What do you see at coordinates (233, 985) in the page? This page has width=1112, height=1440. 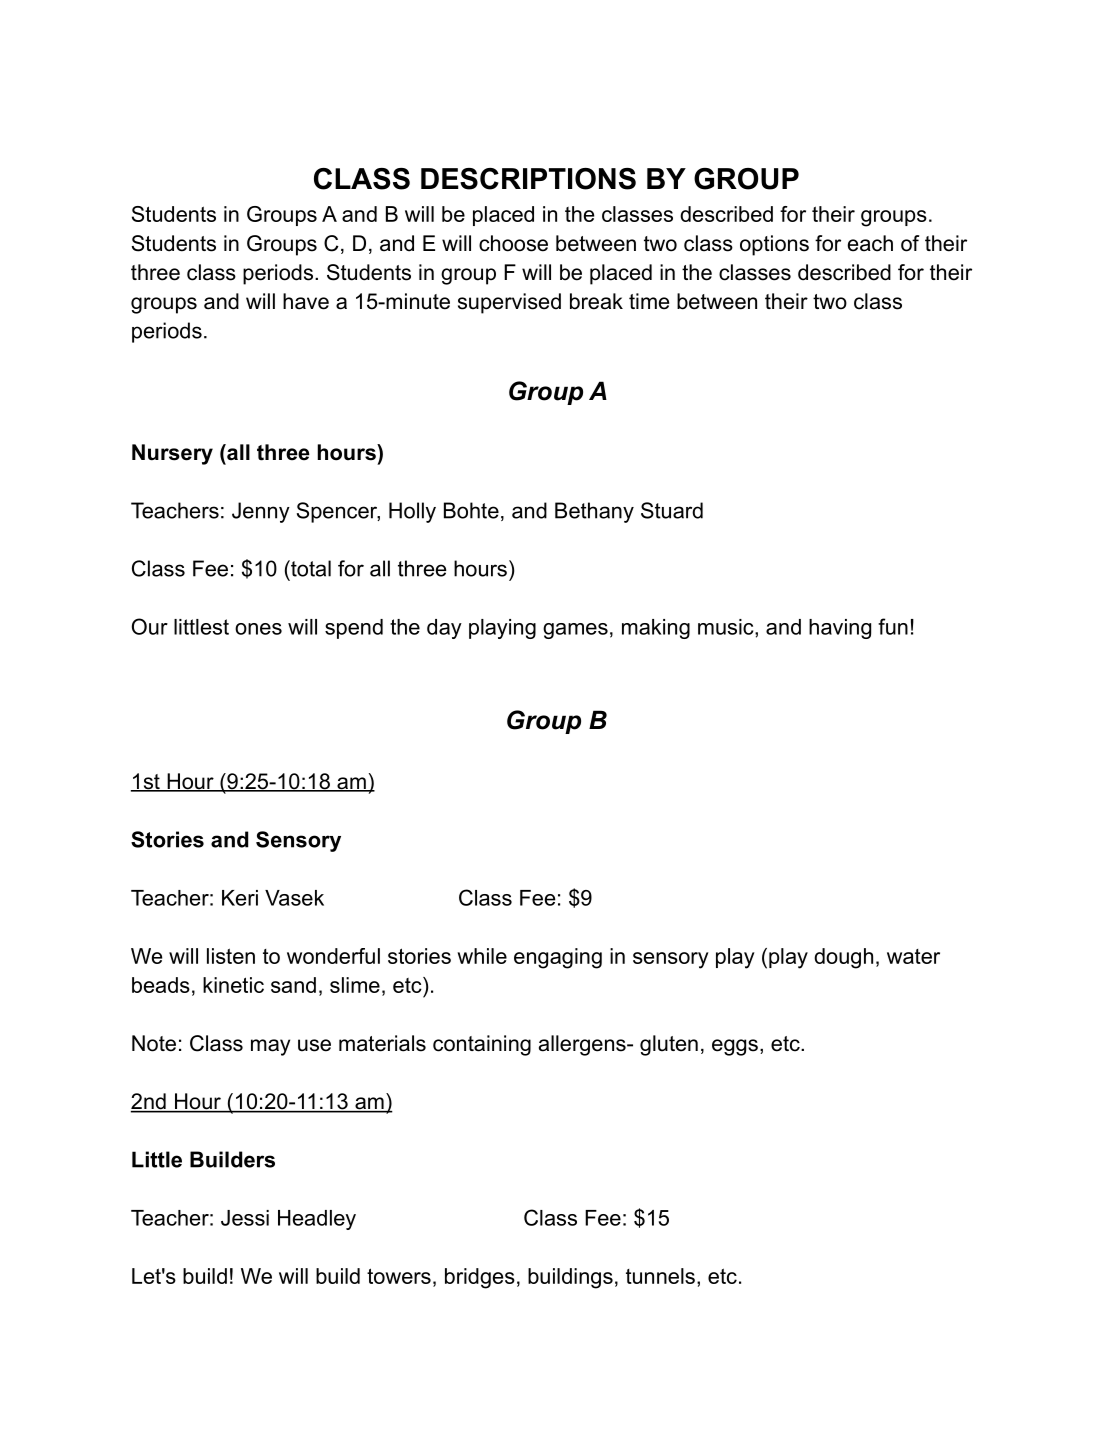 I see `kinetic` at bounding box center [233, 985].
